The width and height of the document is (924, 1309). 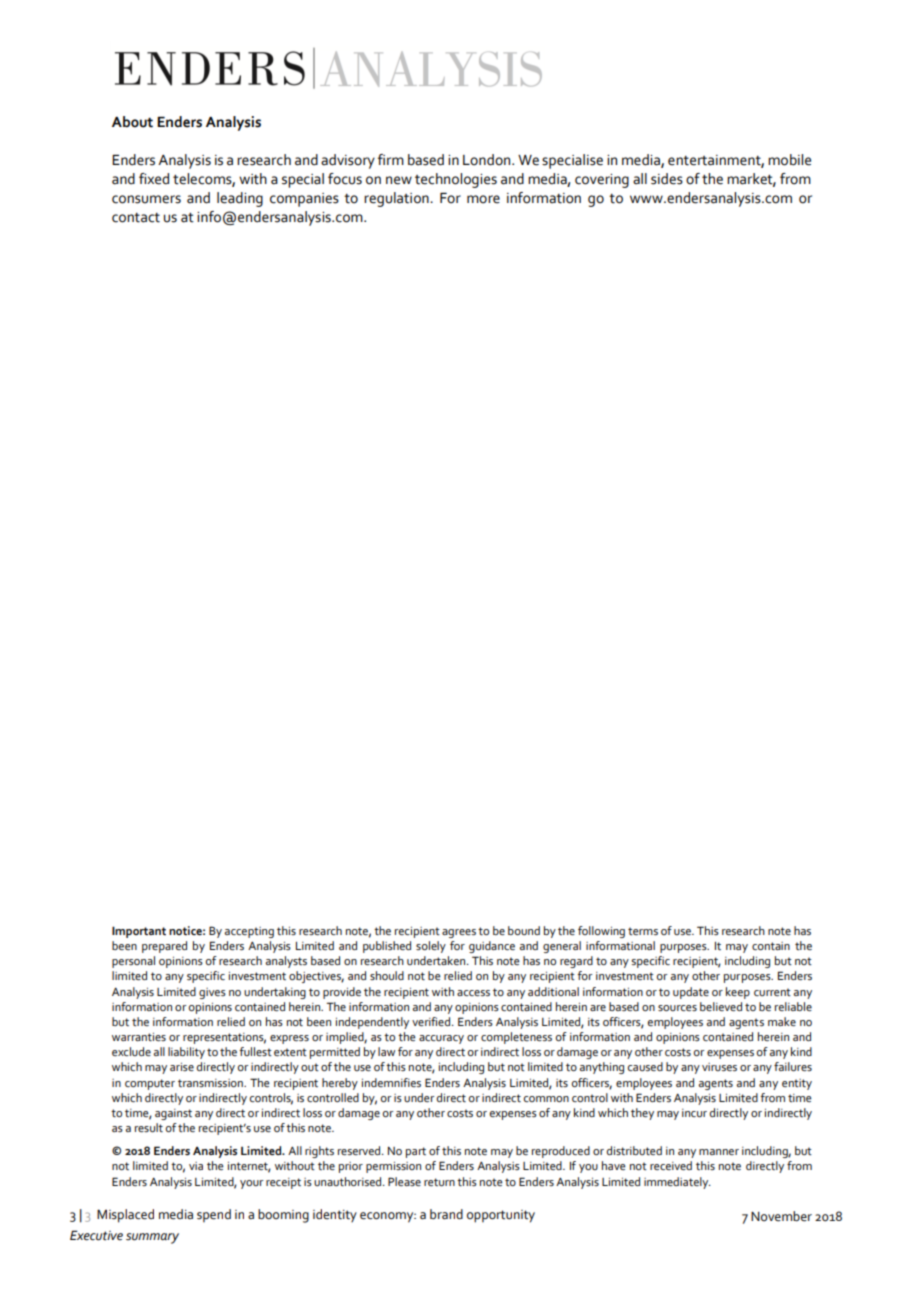 What do you see at coordinates (456, 180) in the document?
I see `technologies` at bounding box center [456, 180].
